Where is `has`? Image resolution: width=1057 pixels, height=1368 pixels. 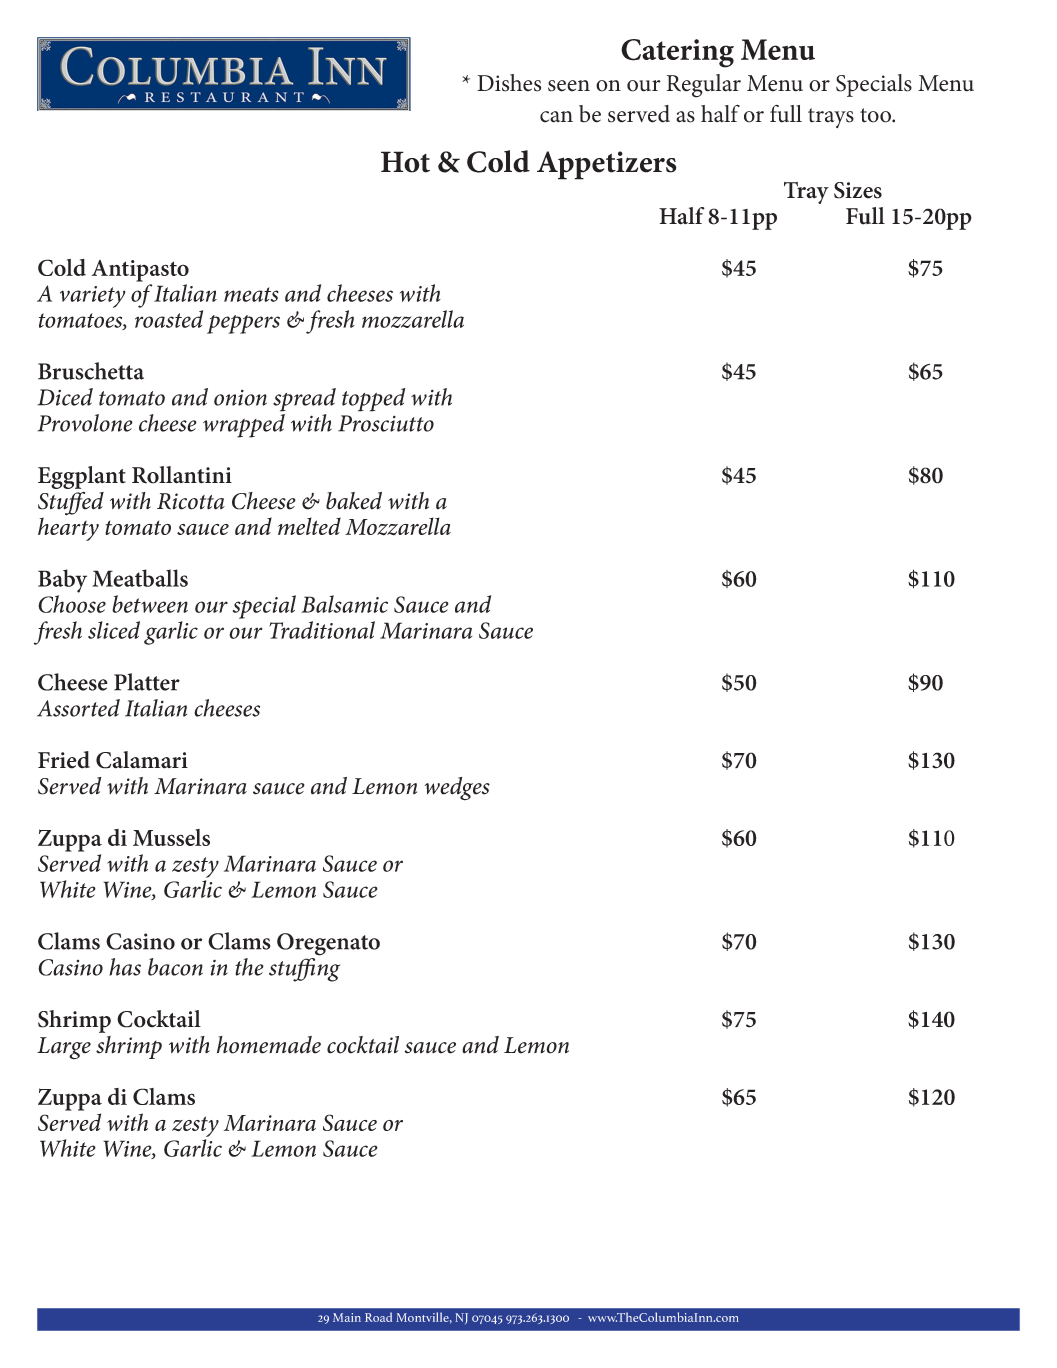
has is located at coordinates (125, 967).
